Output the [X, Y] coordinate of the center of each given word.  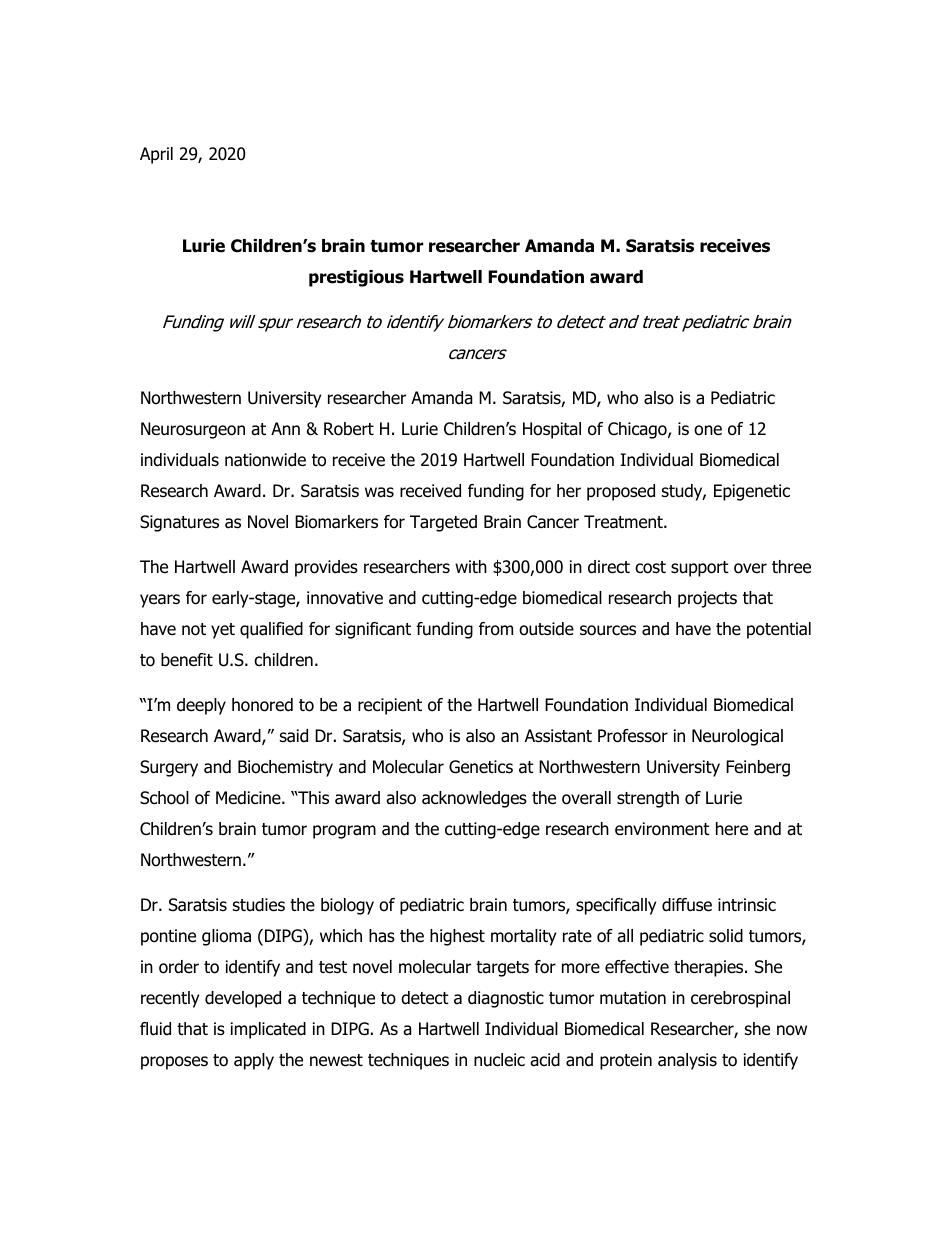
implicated [268, 1030]
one [708, 430]
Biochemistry [285, 768]
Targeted [443, 523]
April [156, 155]
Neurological [737, 737]
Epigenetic [752, 492]
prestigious [356, 278]
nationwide [265, 460]
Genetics [481, 767]
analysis [687, 1061]
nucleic [499, 1060]
